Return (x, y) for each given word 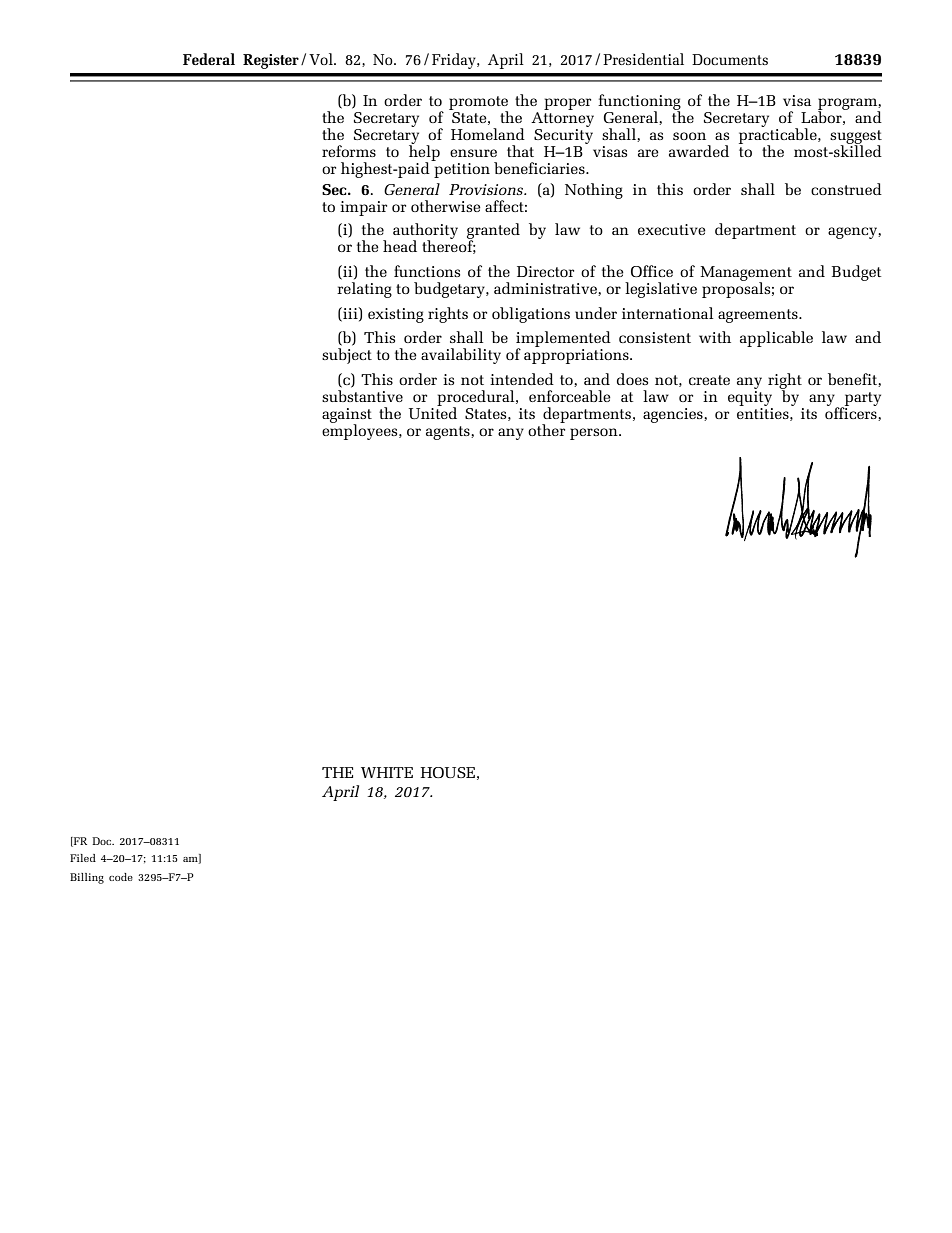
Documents (730, 59)
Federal (209, 59)
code (121, 877)
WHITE (387, 772)
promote (478, 104)
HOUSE (448, 772)
